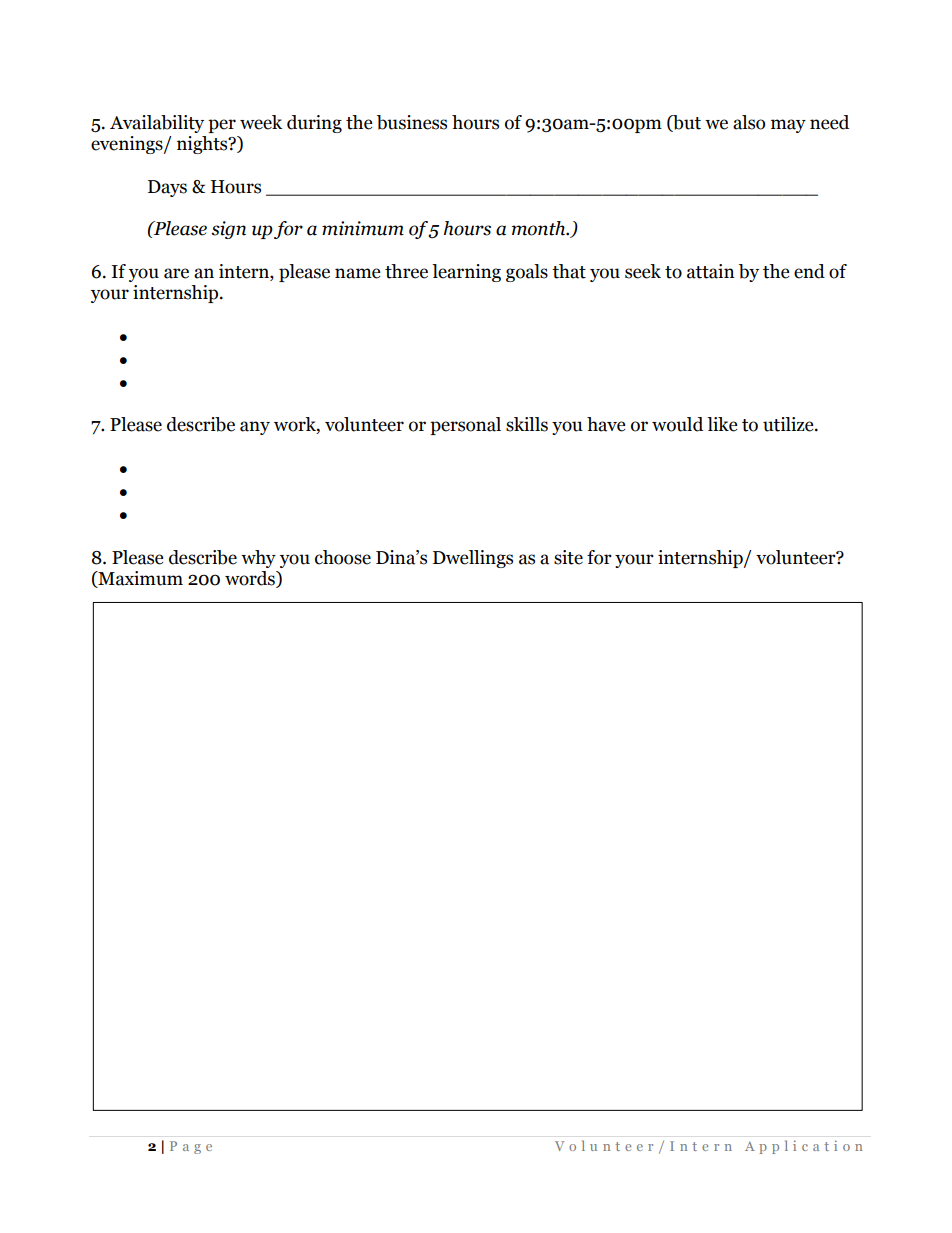 This page has width=952, height=1233. Describe the element at coordinates (722, 424) in the page. I see `like` at that location.
